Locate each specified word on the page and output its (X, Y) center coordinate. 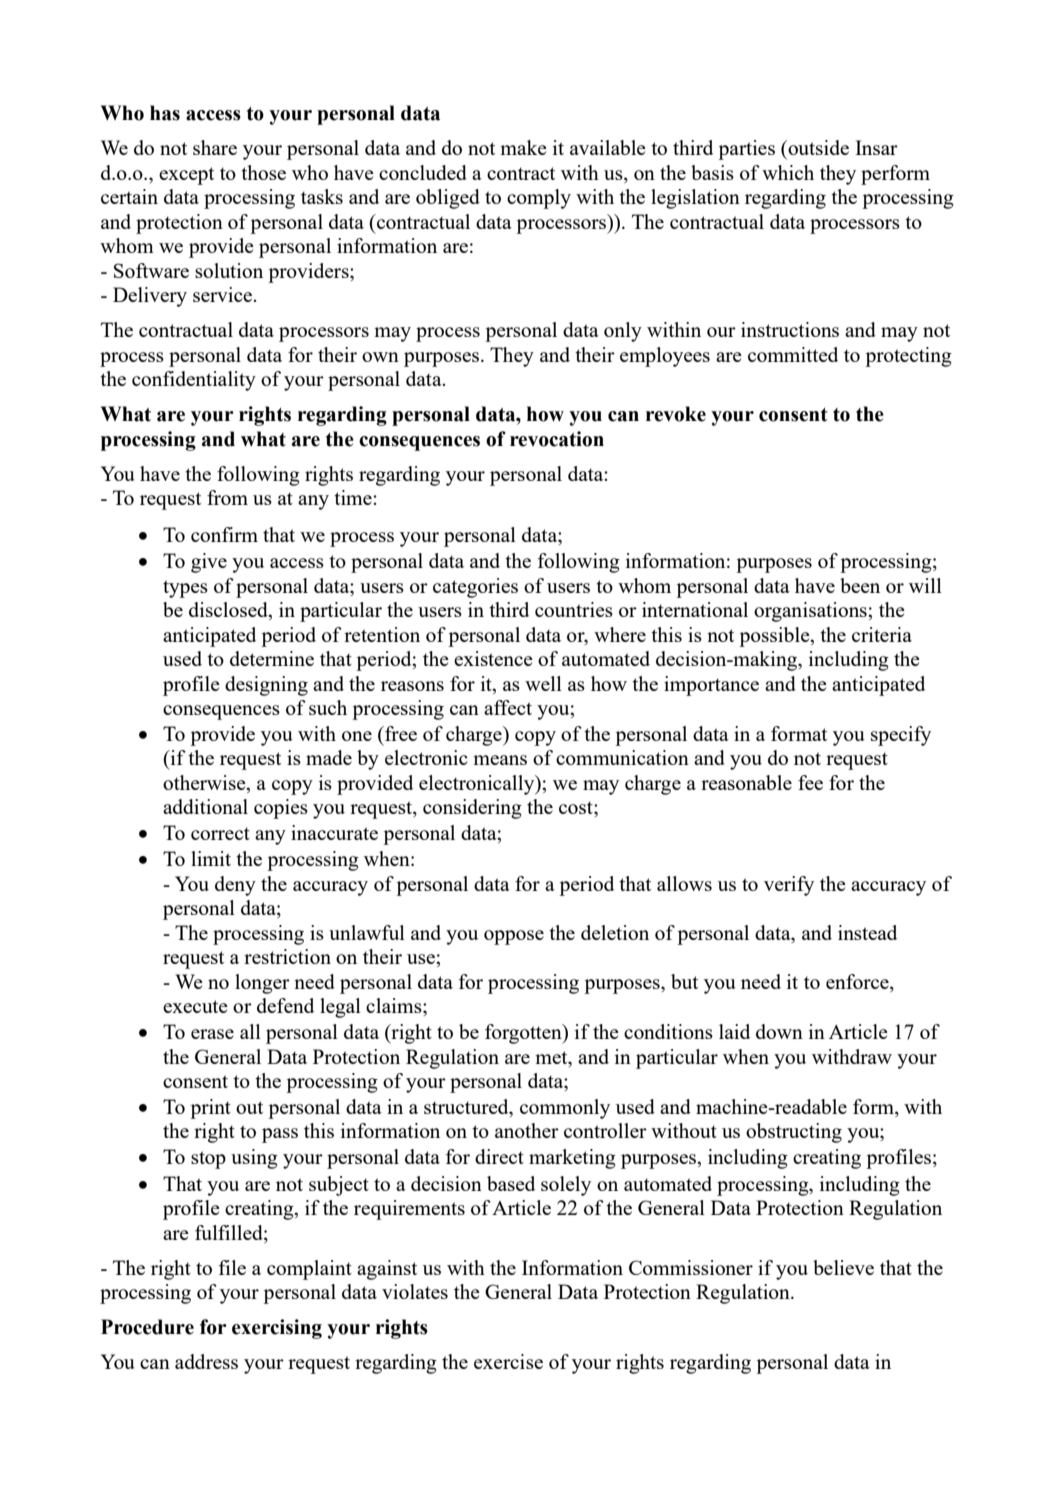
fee (810, 782)
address (206, 1361)
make (523, 147)
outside (817, 147)
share (215, 147)
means (500, 760)
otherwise (205, 784)
